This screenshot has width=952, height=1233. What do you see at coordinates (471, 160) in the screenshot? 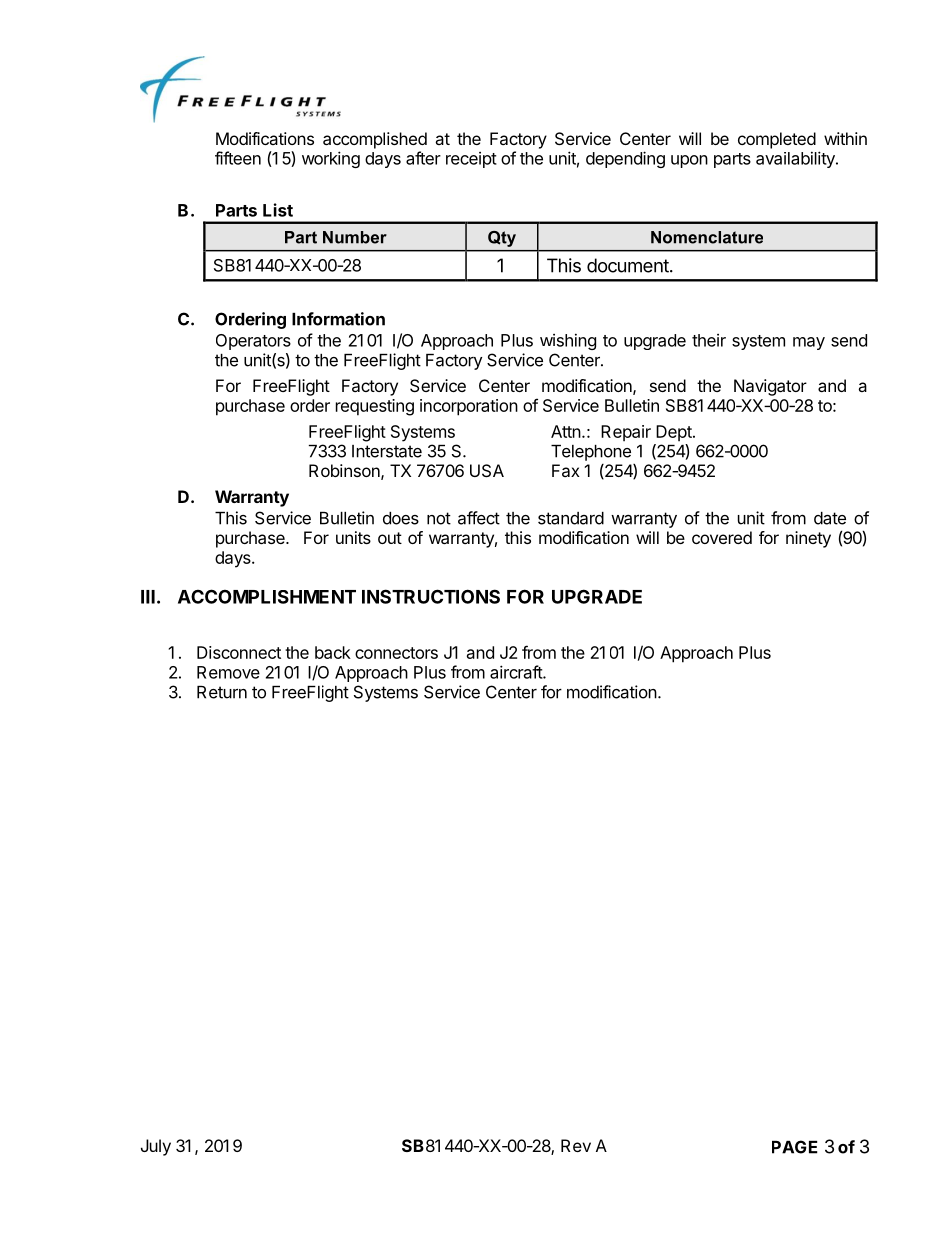
I see `receipt` at bounding box center [471, 160].
